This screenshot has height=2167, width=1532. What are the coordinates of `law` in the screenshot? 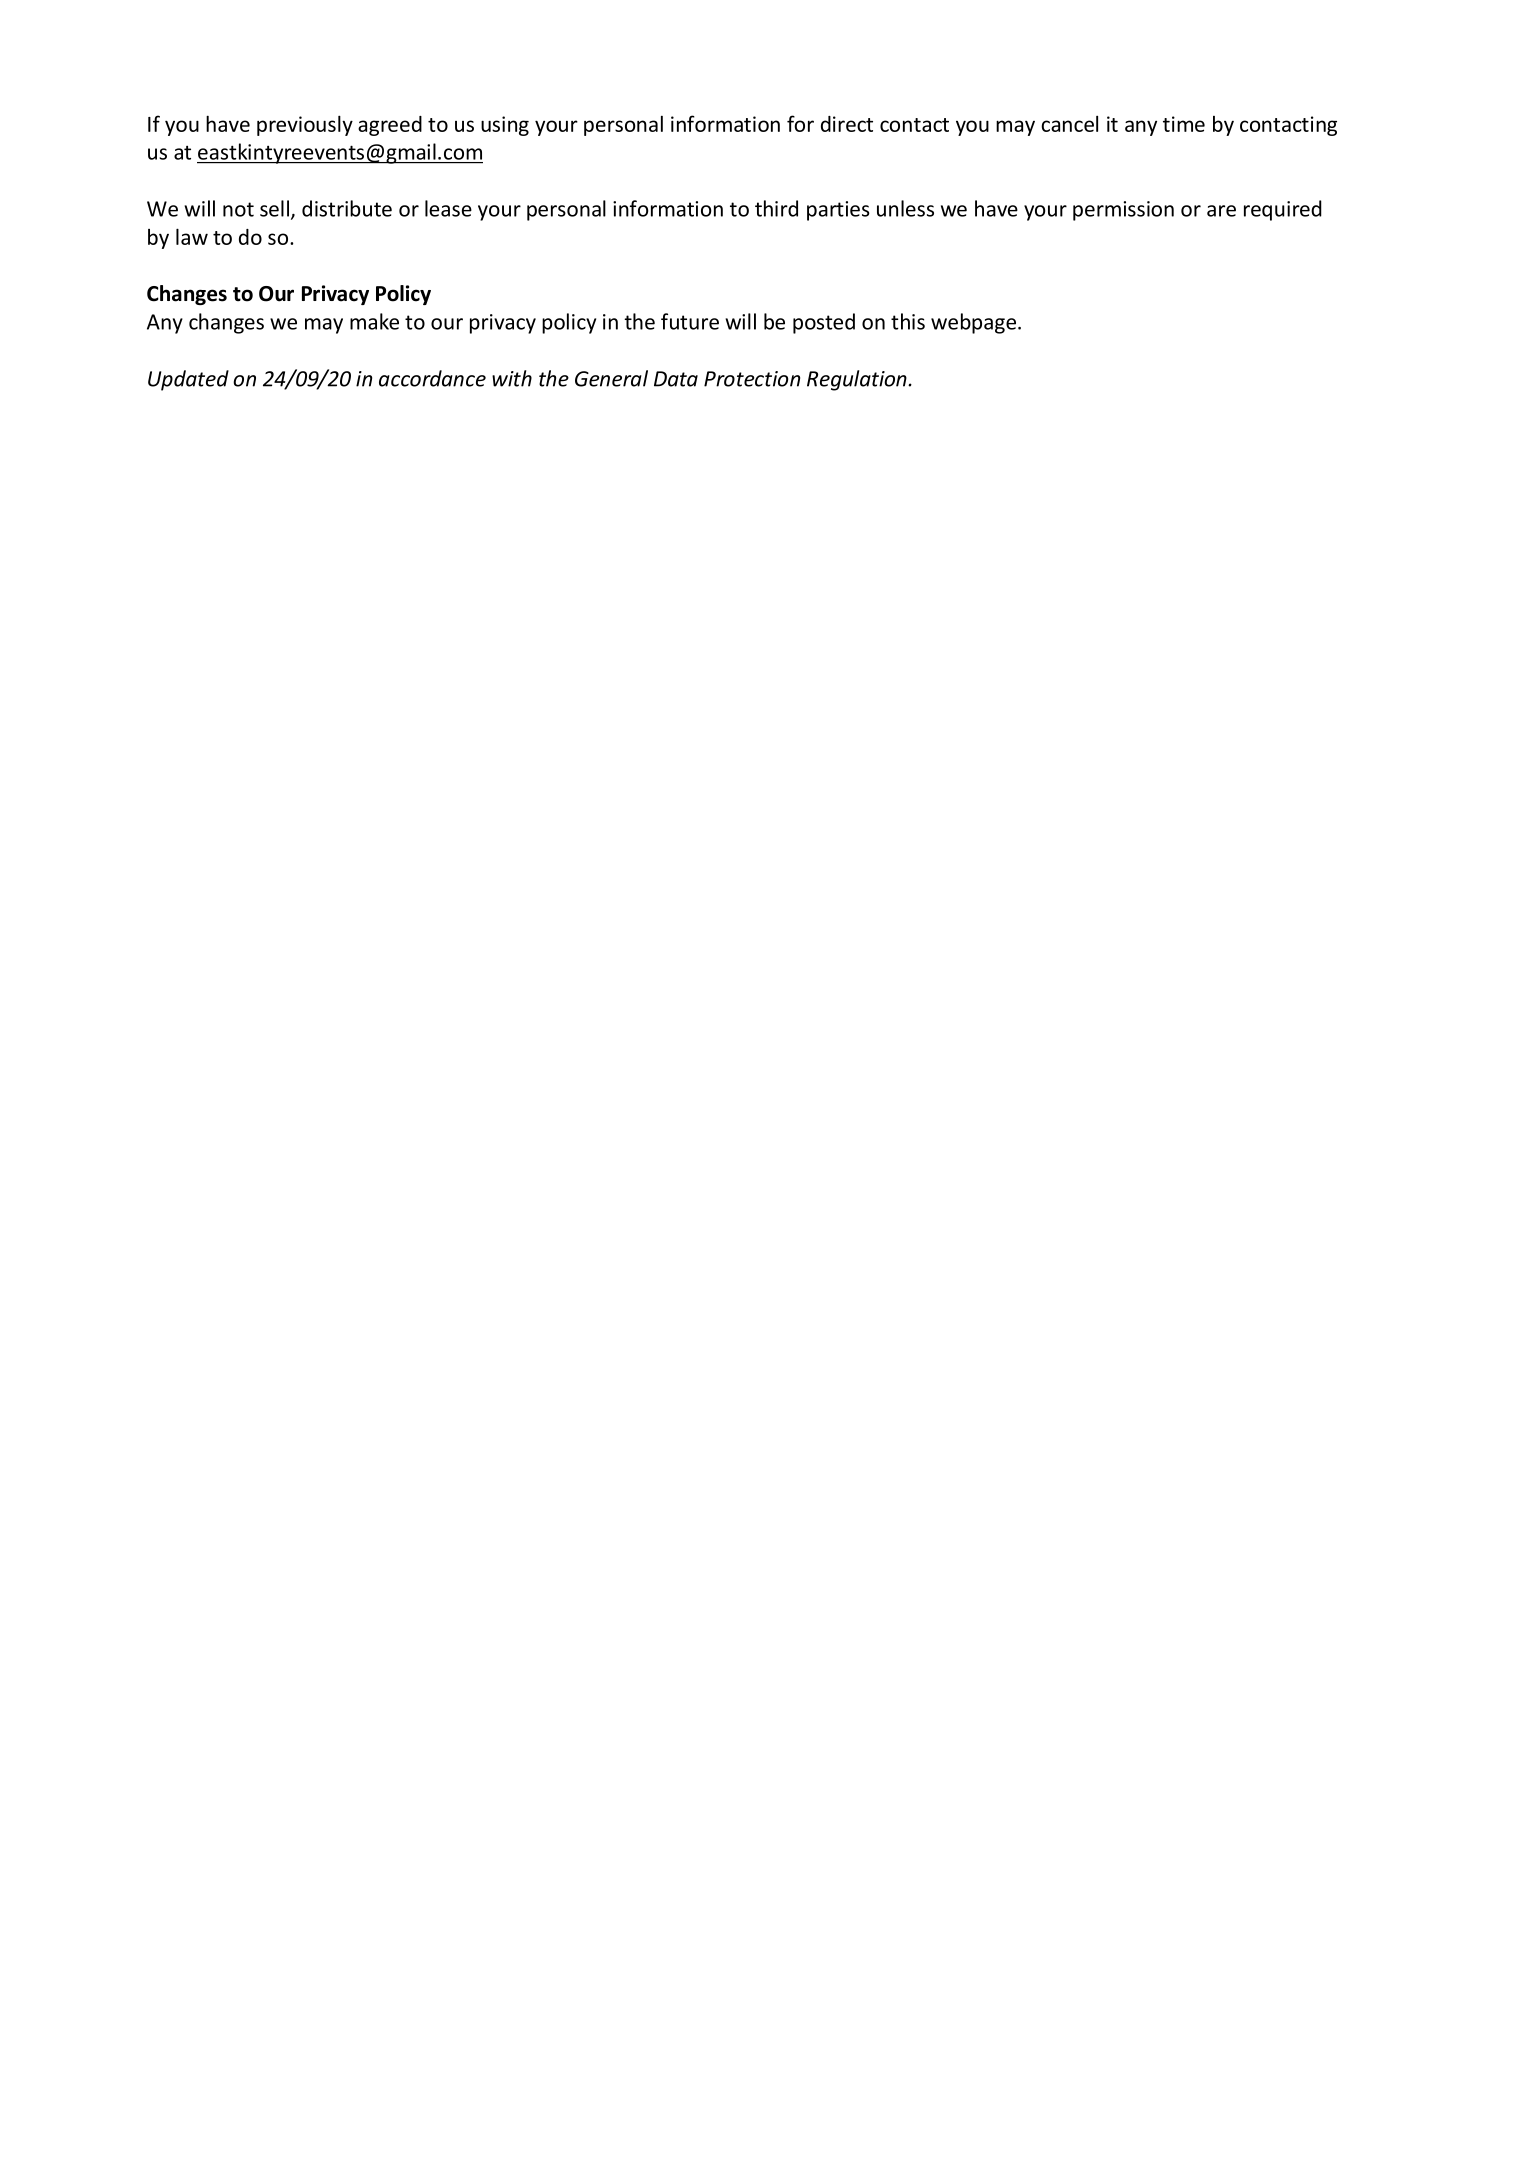 It's located at (192, 236).
